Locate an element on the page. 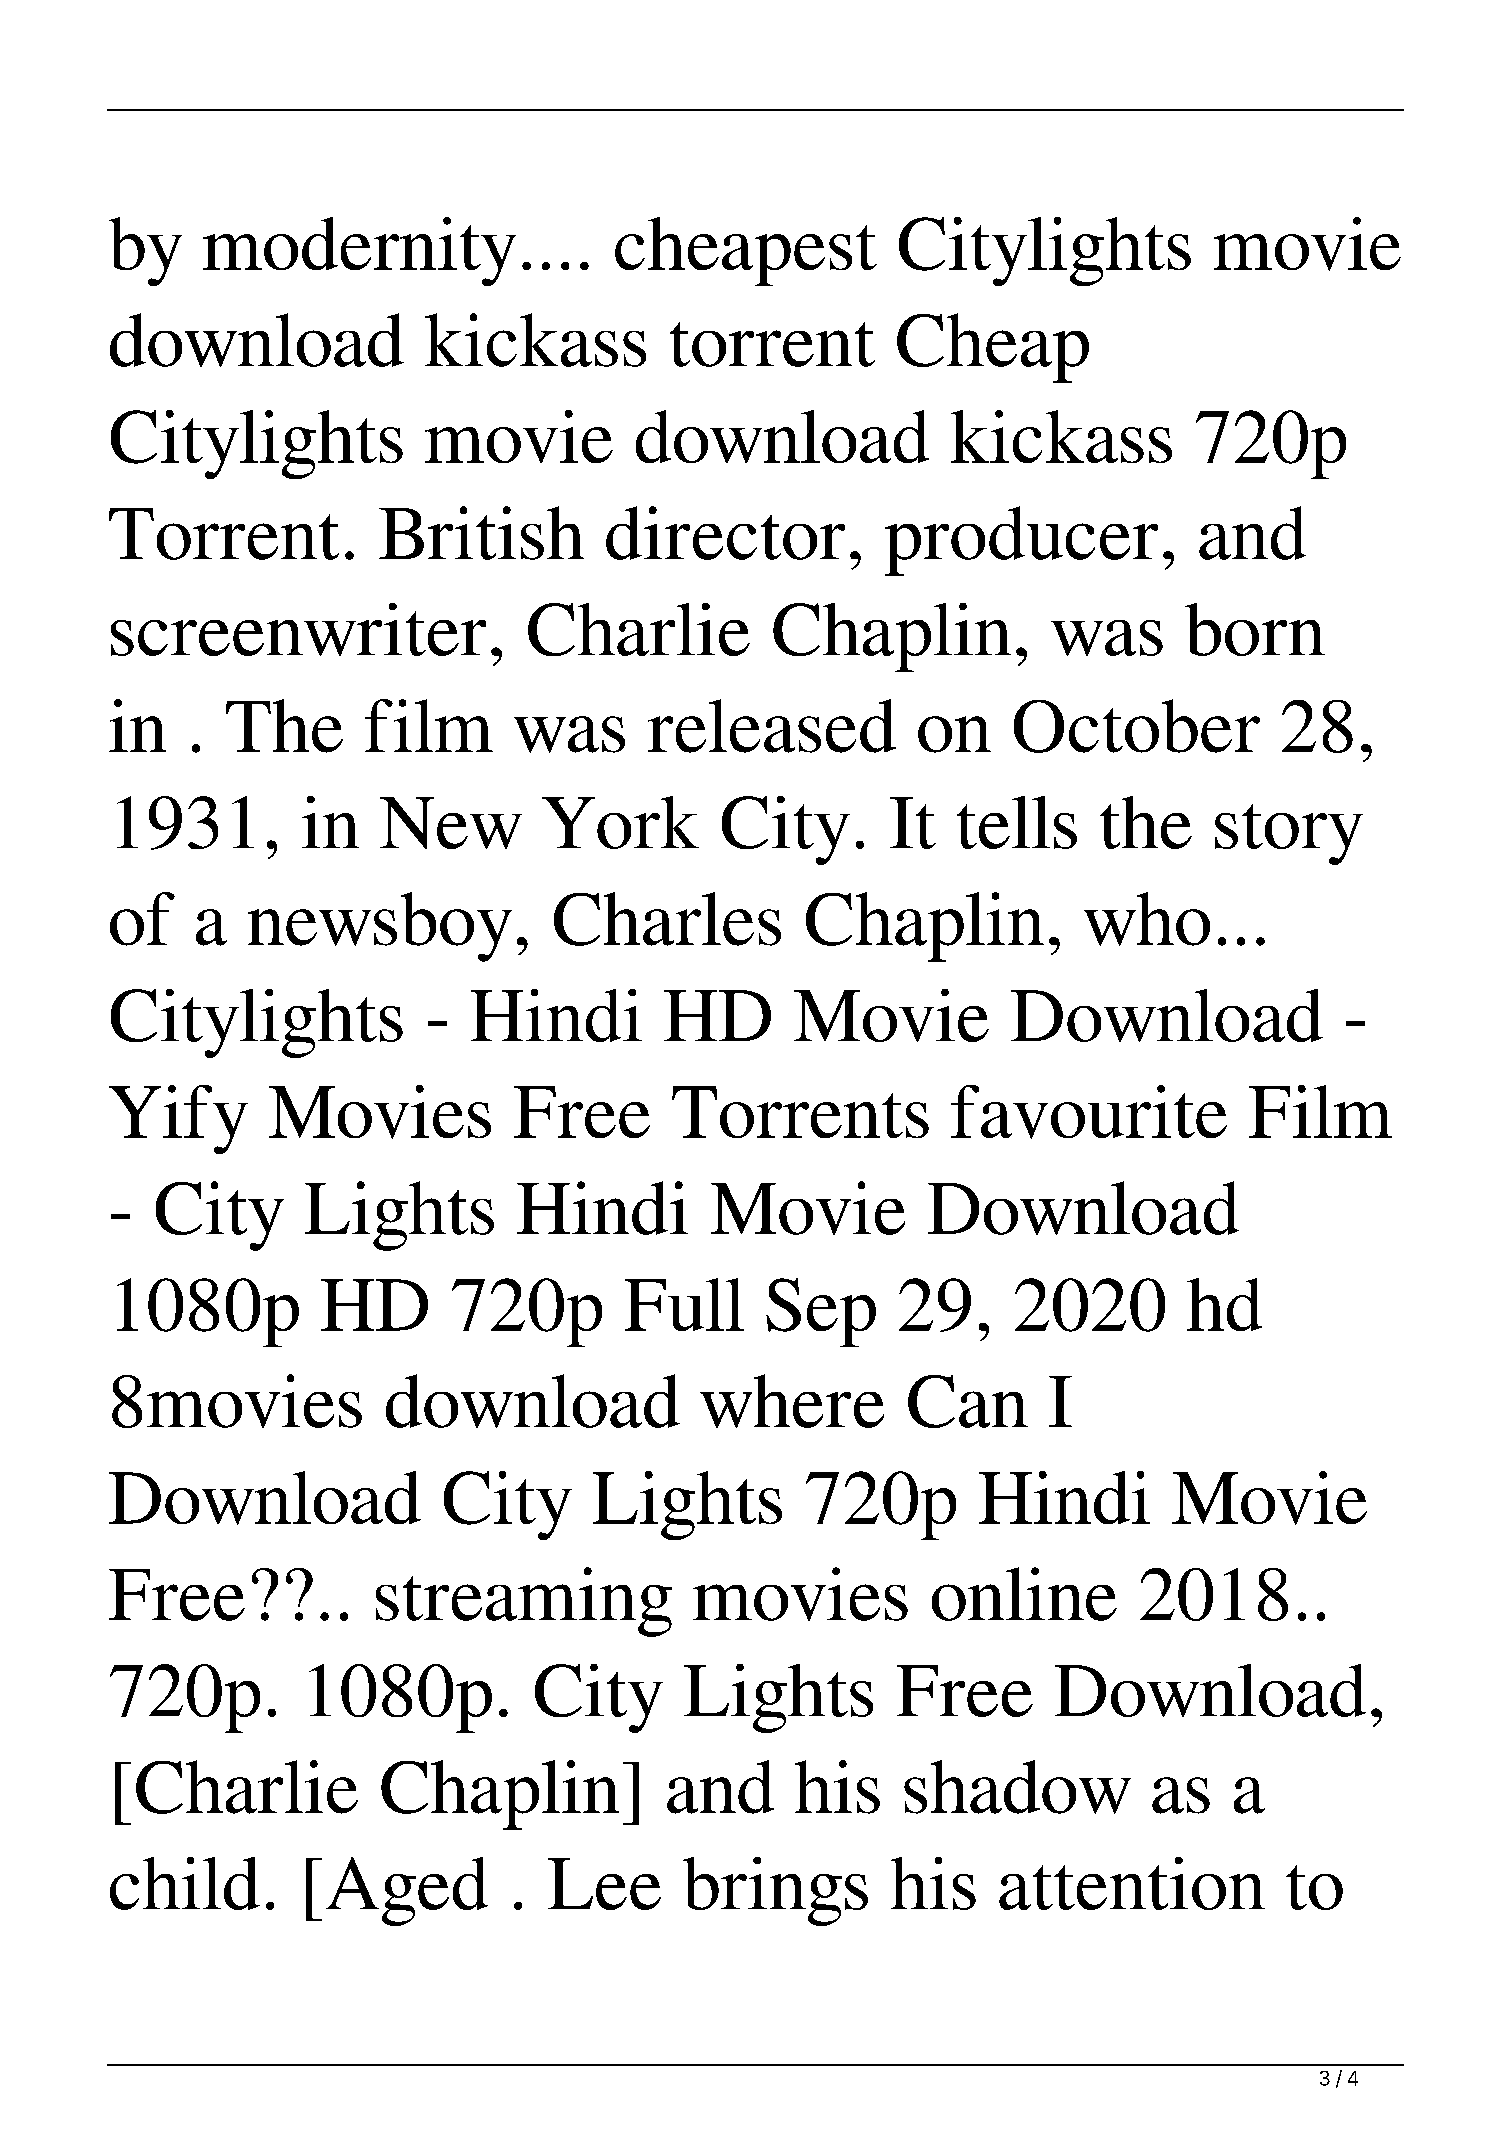 This page has width=1511, height=2137. October is located at coordinates (1137, 726).
